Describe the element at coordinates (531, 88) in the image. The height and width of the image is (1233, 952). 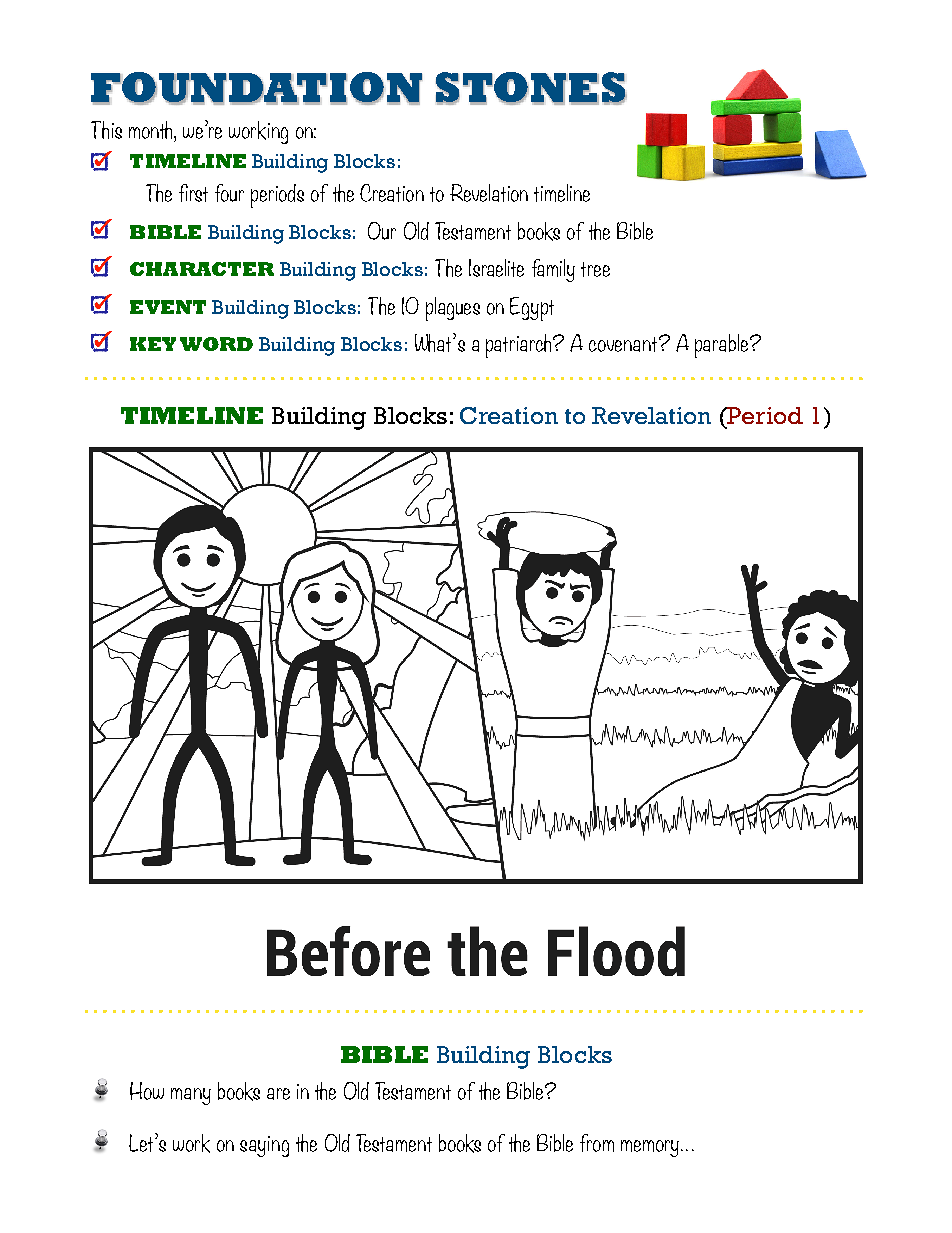
I see `STONES` at that location.
